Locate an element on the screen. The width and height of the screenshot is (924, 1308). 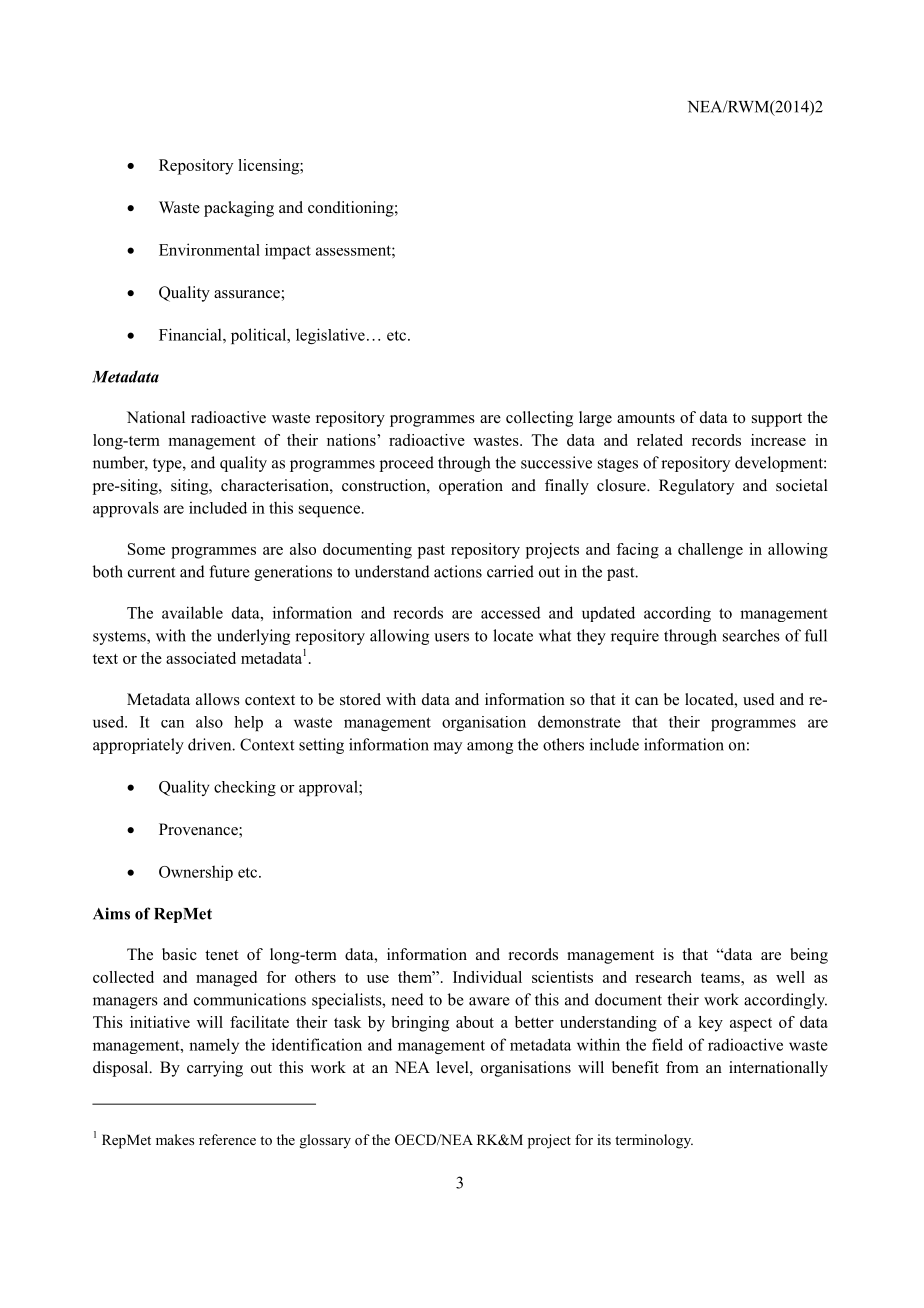
Provenance is located at coordinates (199, 830).
